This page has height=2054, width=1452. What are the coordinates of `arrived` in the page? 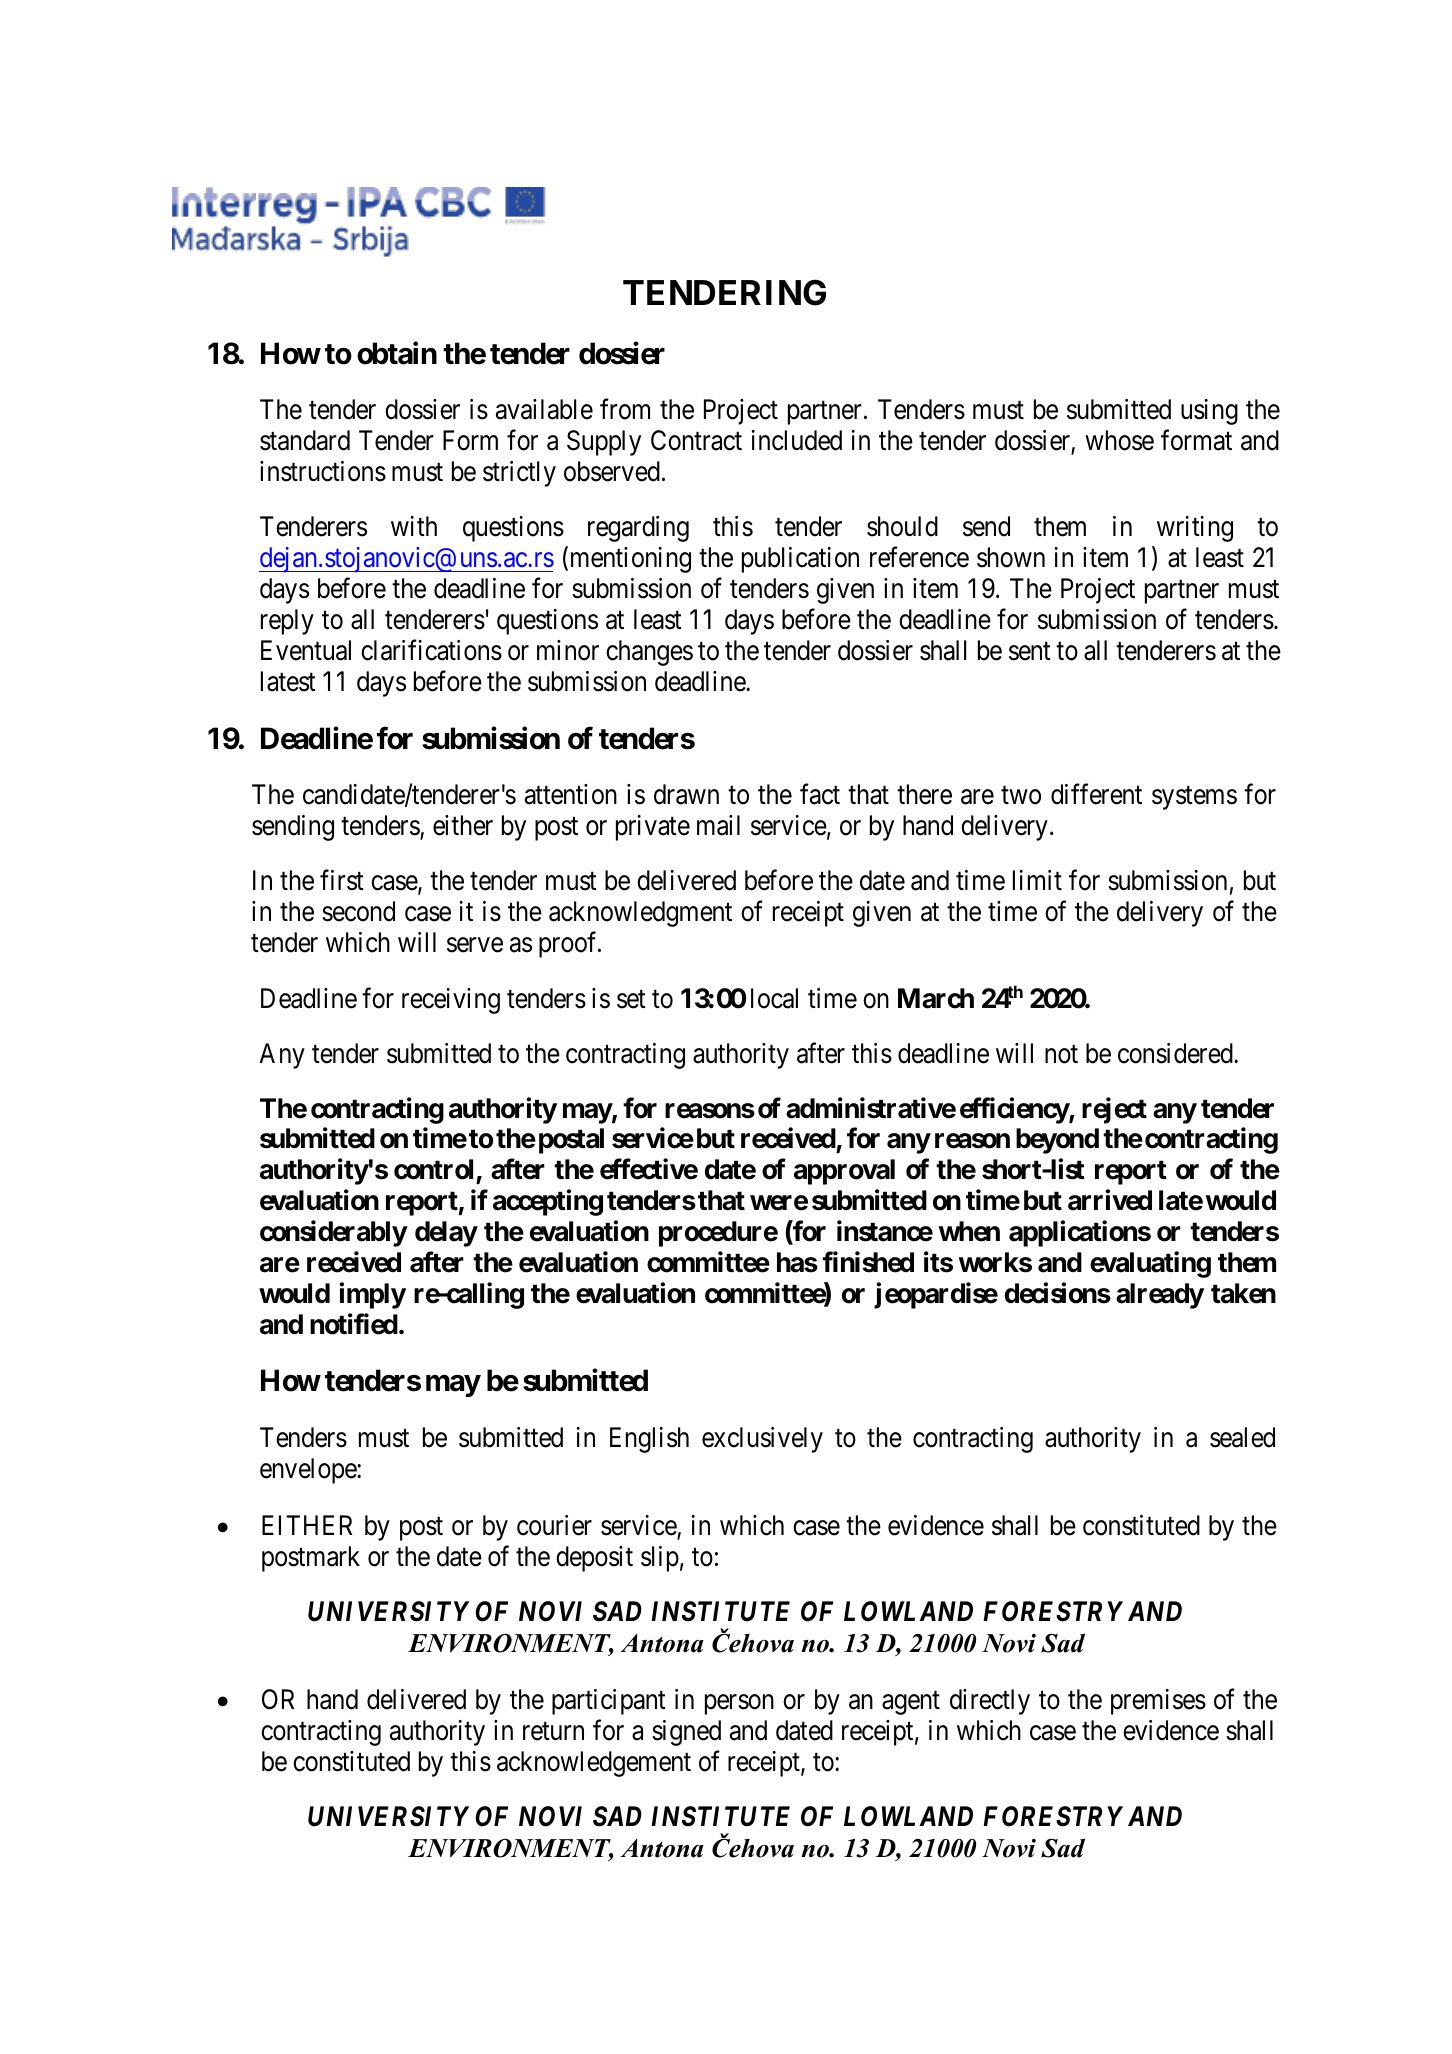 It's located at (1110, 1200).
